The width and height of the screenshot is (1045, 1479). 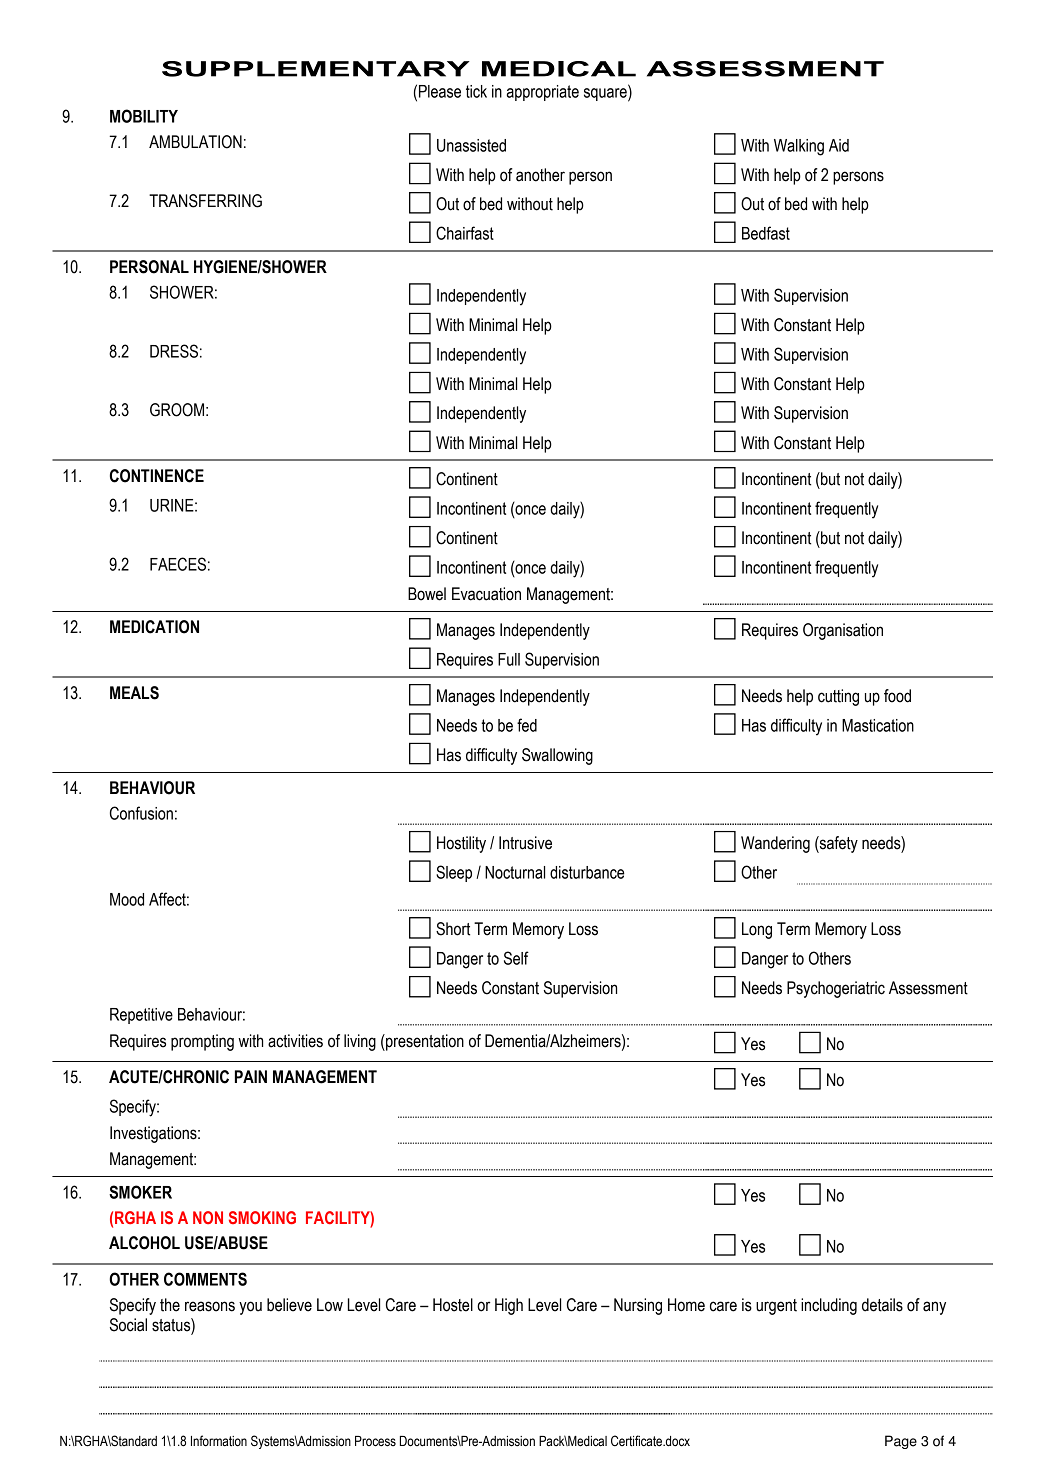 I want to click on Information, so click(x=219, y=1441).
